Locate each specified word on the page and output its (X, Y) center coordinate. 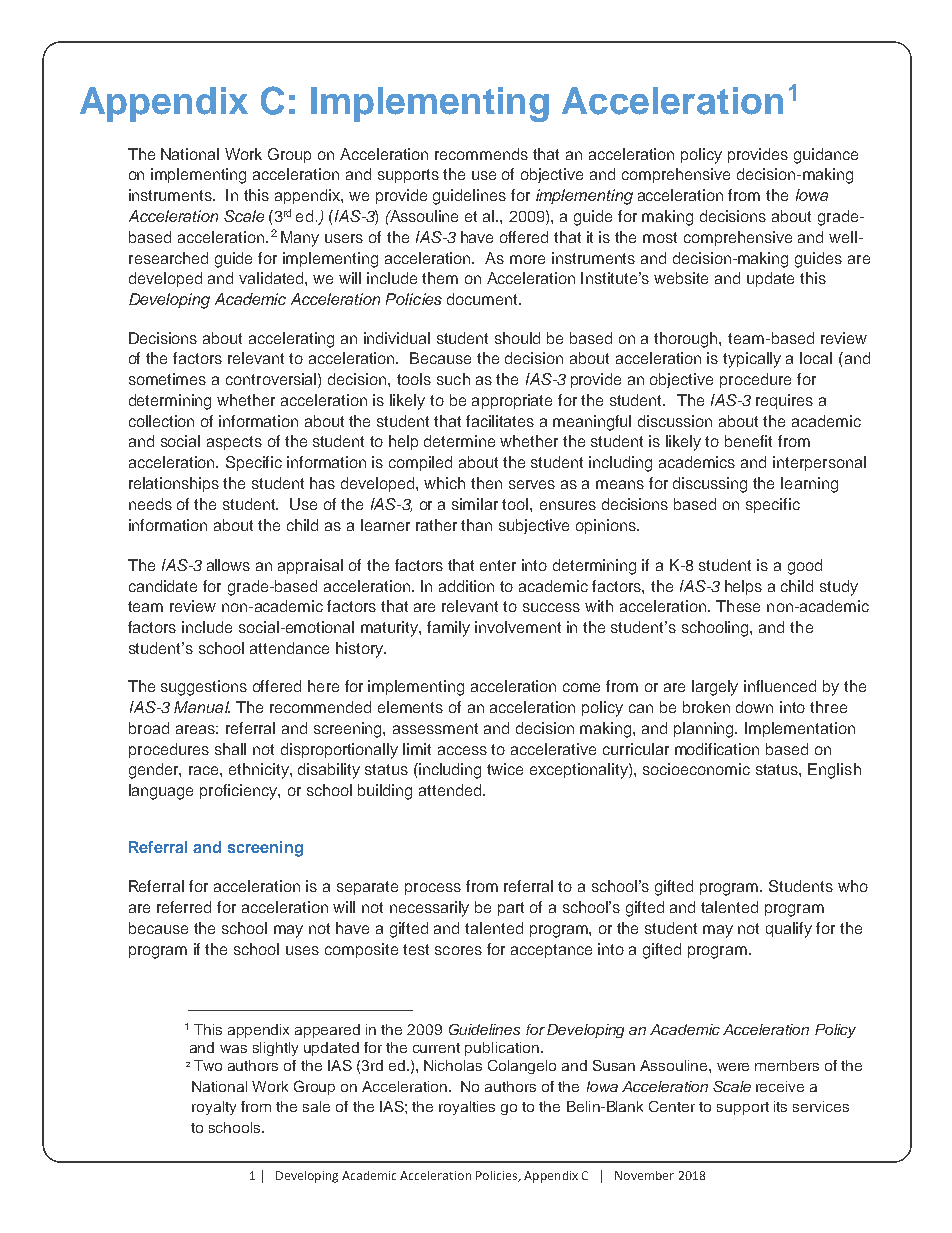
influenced (780, 686)
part (511, 909)
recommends (481, 154)
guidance (826, 156)
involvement (518, 627)
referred (184, 907)
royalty (214, 1108)
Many (300, 239)
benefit (748, 441)
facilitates (500, 421)
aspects (234, 443)
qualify (789, 930)
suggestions (204, 688)
